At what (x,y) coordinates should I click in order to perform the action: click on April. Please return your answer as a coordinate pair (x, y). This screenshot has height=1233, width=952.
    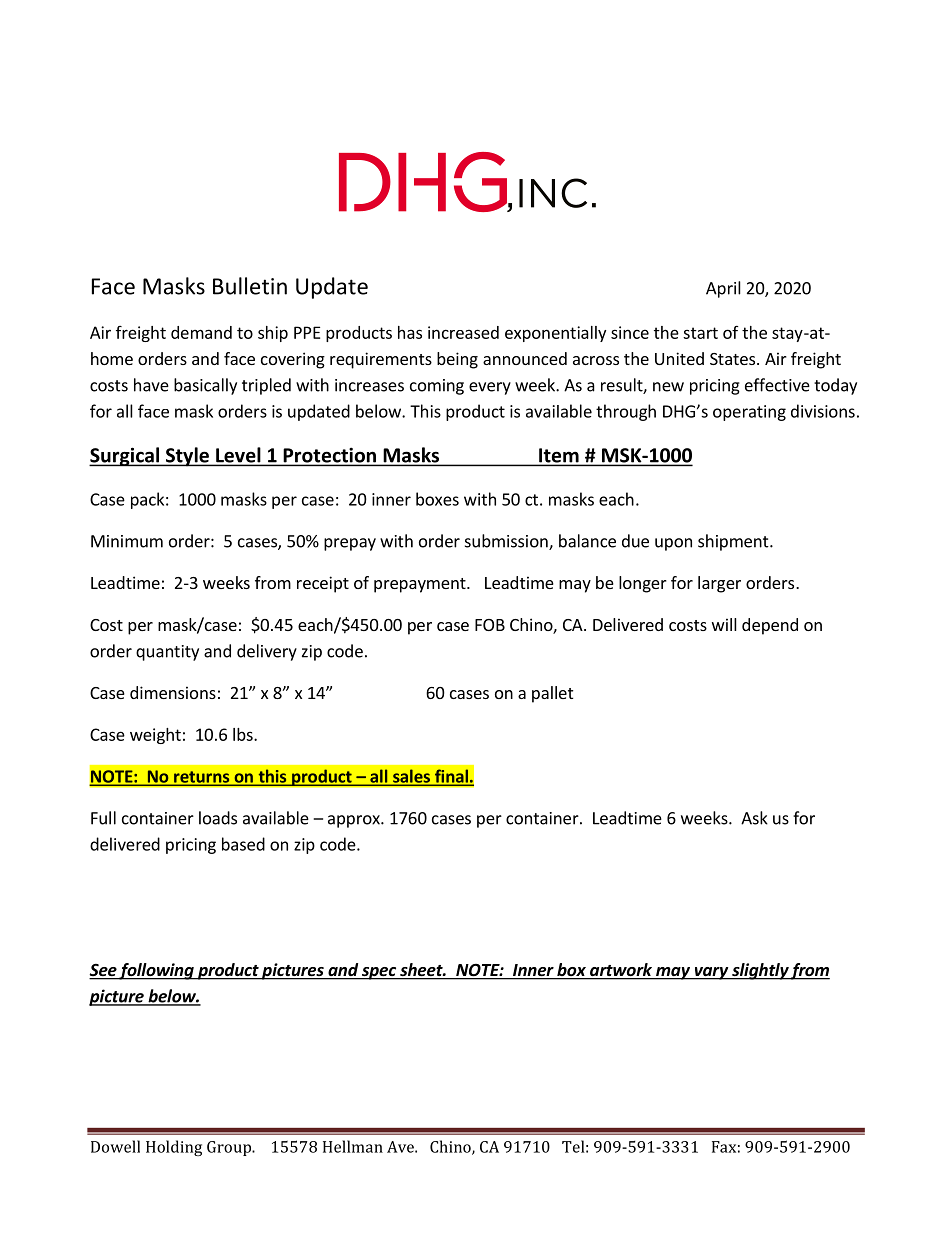
    Looking at the image, I should click on (723, 289).
